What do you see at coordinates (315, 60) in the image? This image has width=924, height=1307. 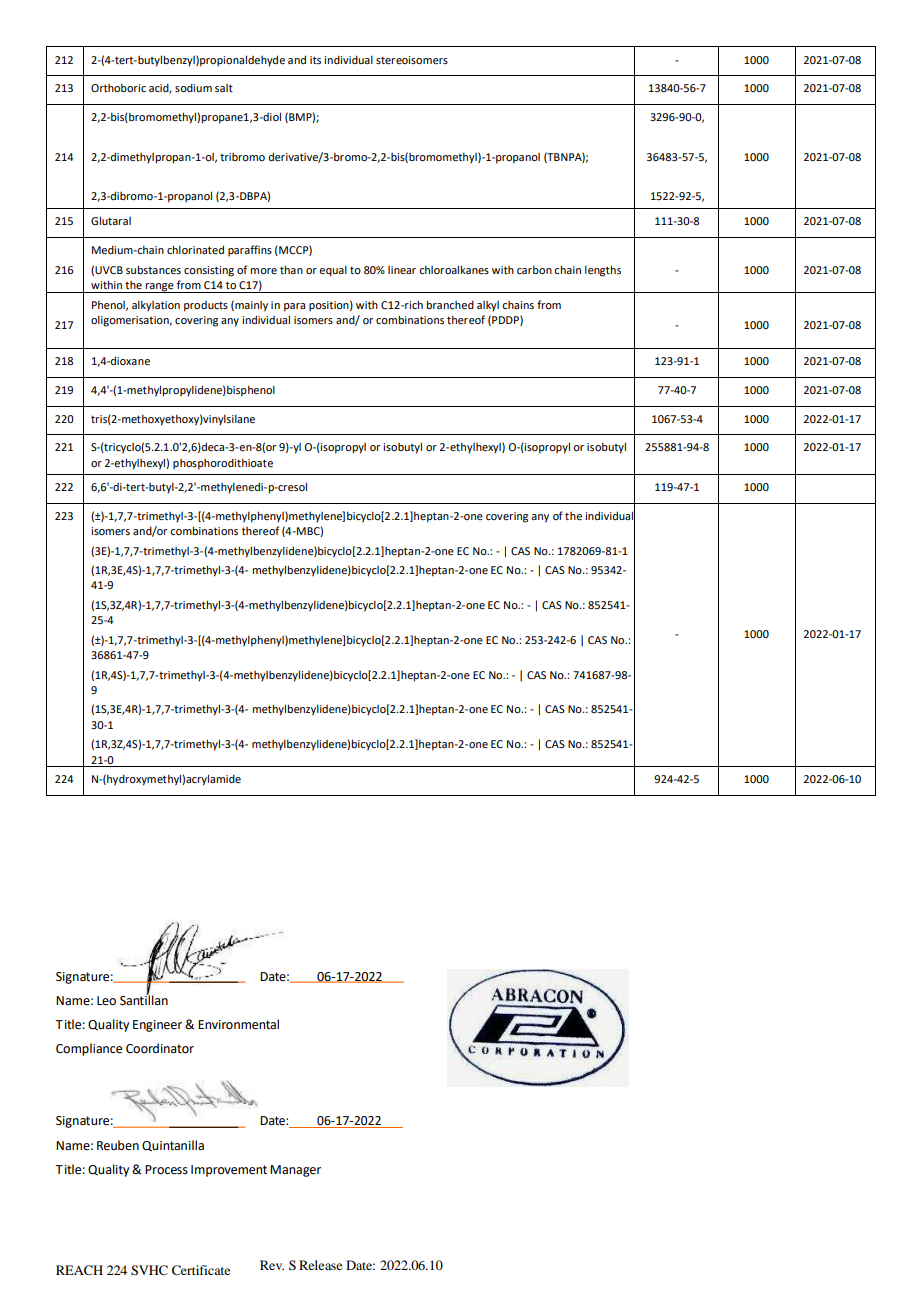 I see `its` at bounding box center [315, 60].
